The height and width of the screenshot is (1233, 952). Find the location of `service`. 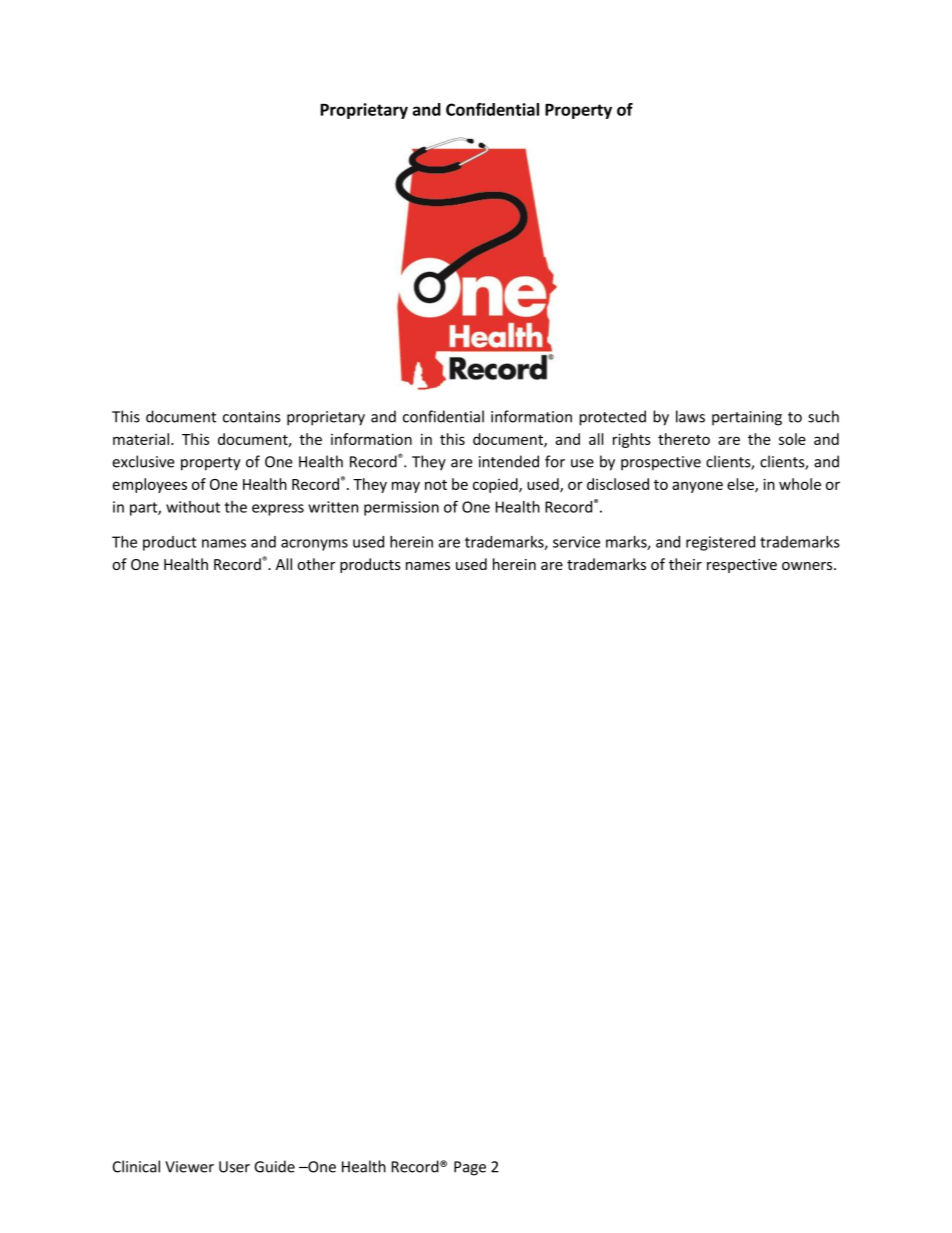

service is located at coordinates (576, 542).
